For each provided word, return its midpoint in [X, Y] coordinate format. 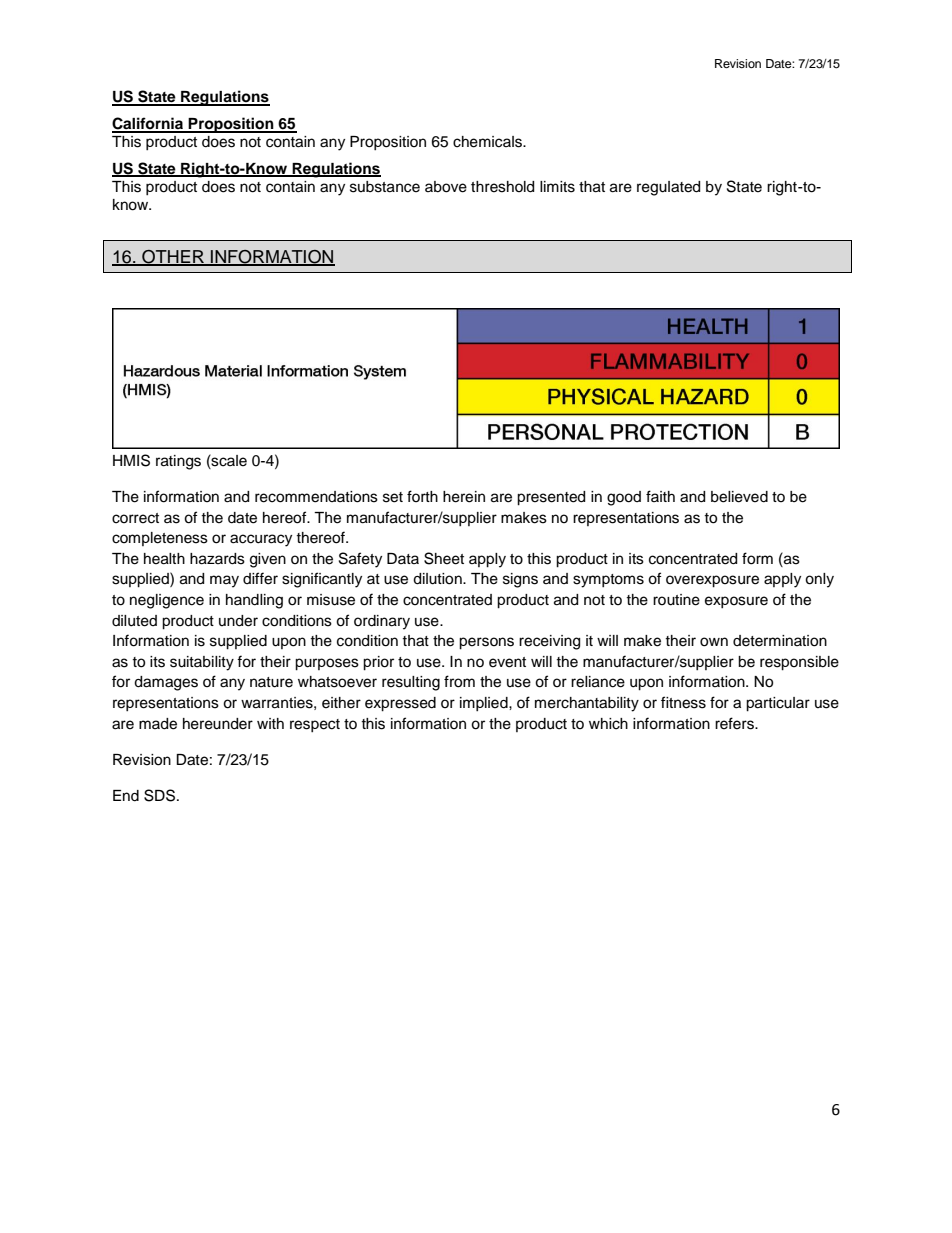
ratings [178, 462]
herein [464, 497]
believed [739, 497]
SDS [161, 795]
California [149, 124]
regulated [668, 188]
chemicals [488, 142]
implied [485, 704]
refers [735, 723]
